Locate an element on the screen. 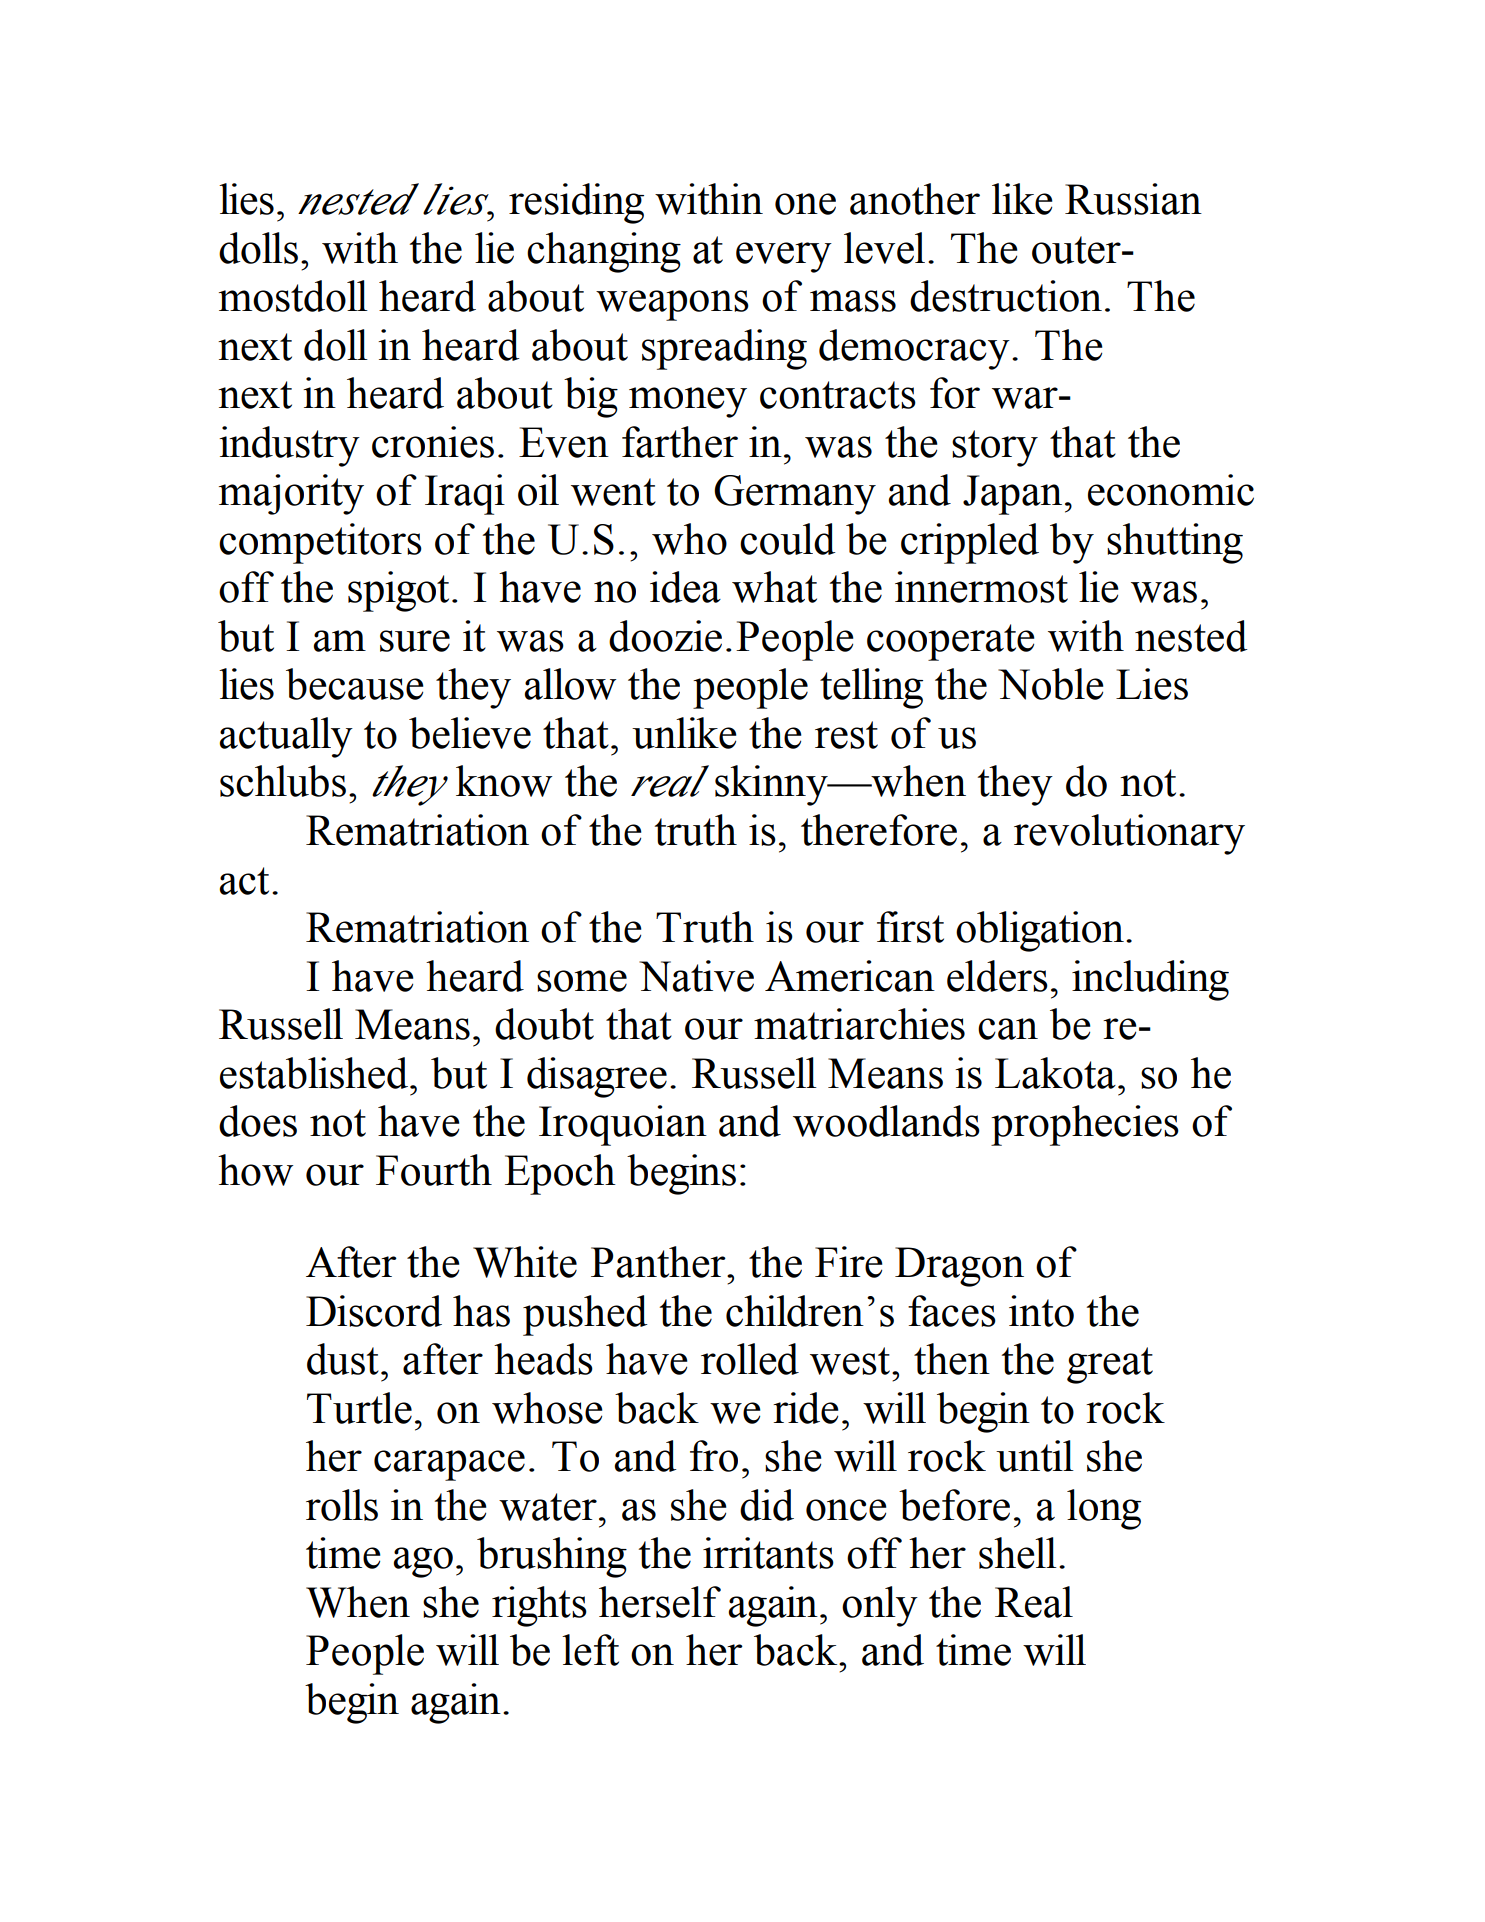  residing is located at coordinates (576, 203).
